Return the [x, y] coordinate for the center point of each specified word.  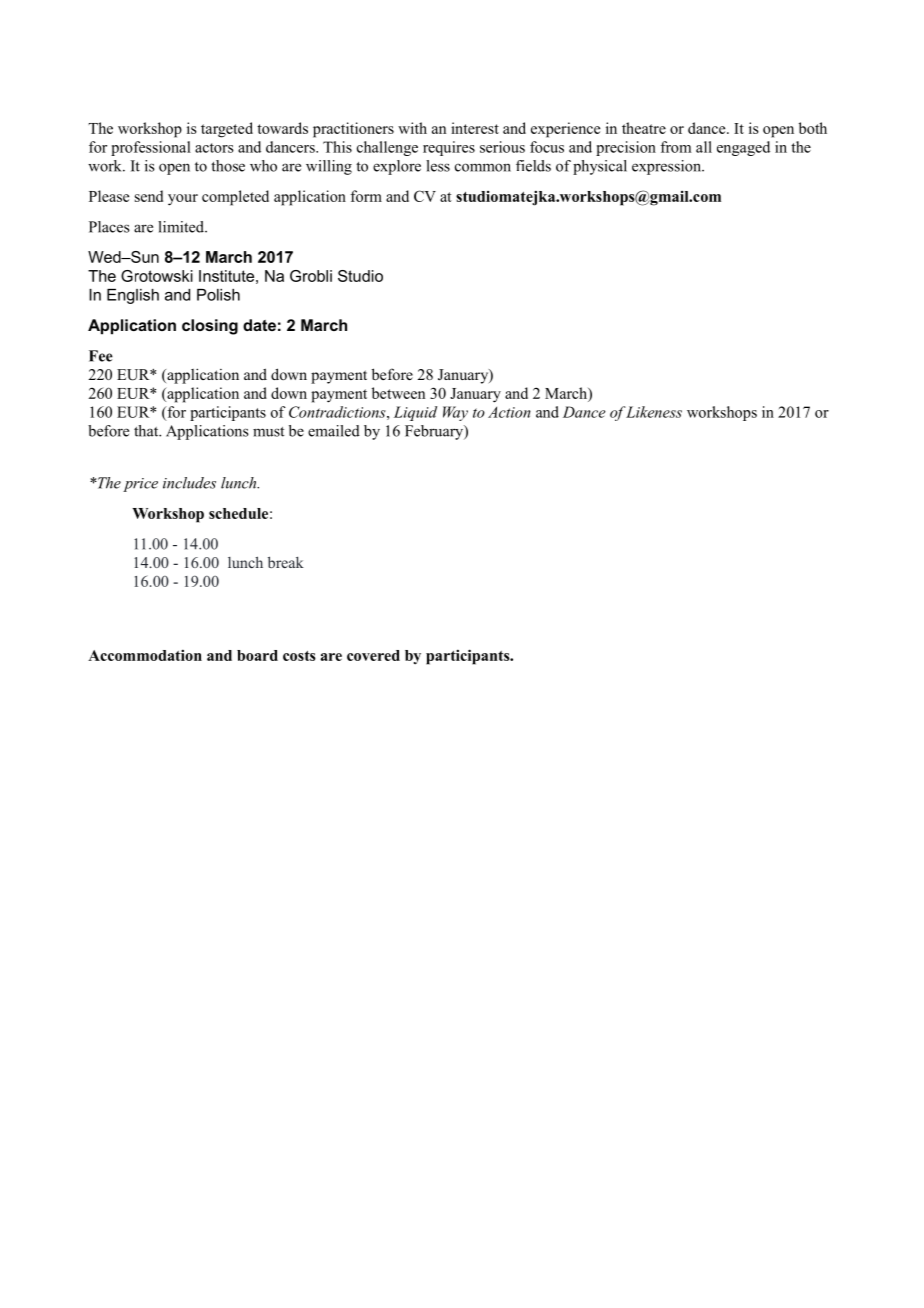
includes [189, 483]
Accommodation [145, 655]
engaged [743, 148]
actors [214, 148]
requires [449, 148]
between [398, 393]
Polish [218, 295]
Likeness [653, 412]
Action [509, 412]
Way [455, 413]
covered [373, 655]
